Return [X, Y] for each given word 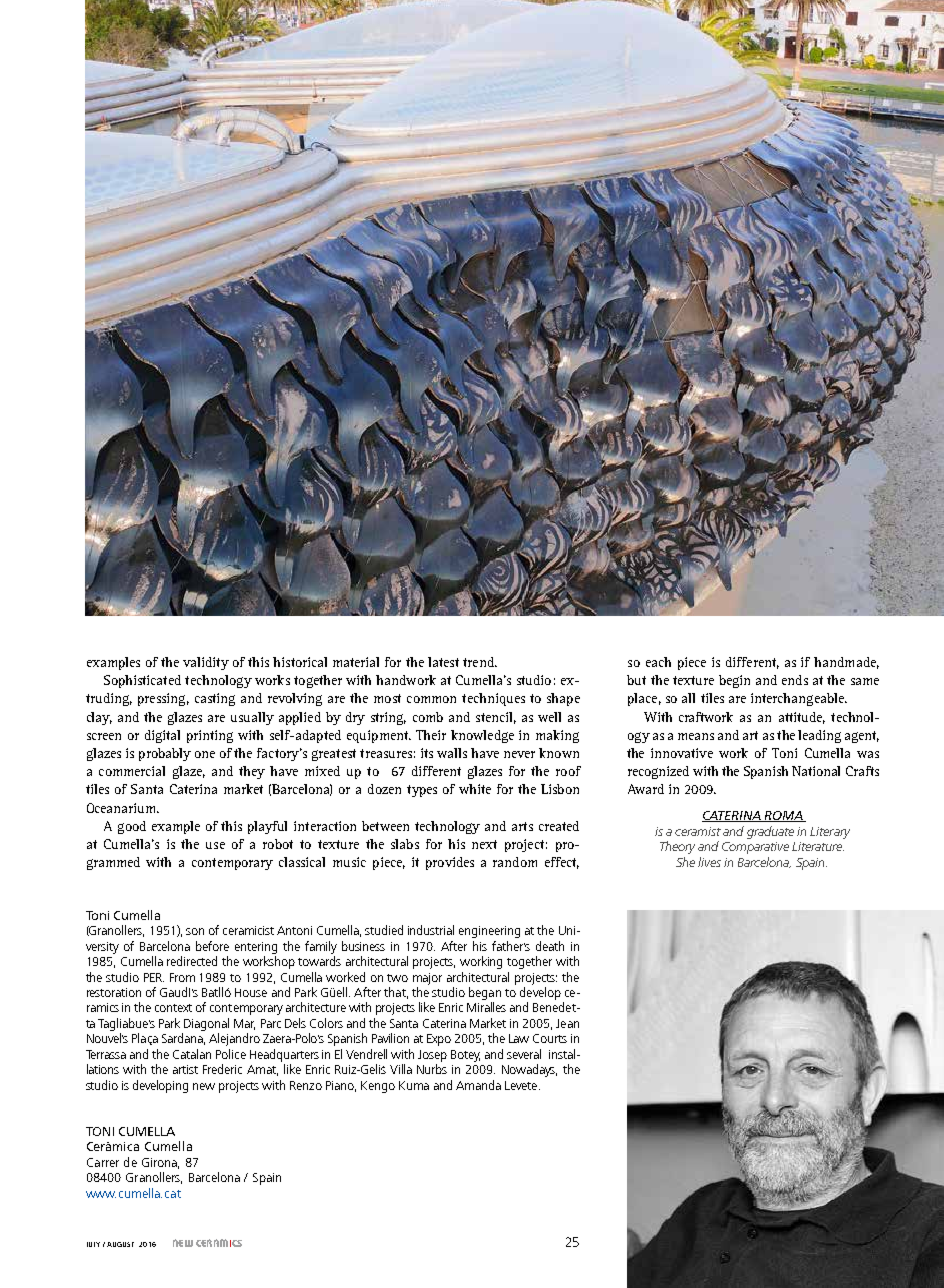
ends [795, 680]
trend [479, 662]
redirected [192, 961]
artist [185, 1069]
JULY [93, 1244]
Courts [550, 1038]
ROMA [783, 816]
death [550, 946]
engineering [489, 932]
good [132, 827]
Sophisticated [142, 681]
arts [522, 826]
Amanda [478, 1085]
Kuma [414, 1085]
